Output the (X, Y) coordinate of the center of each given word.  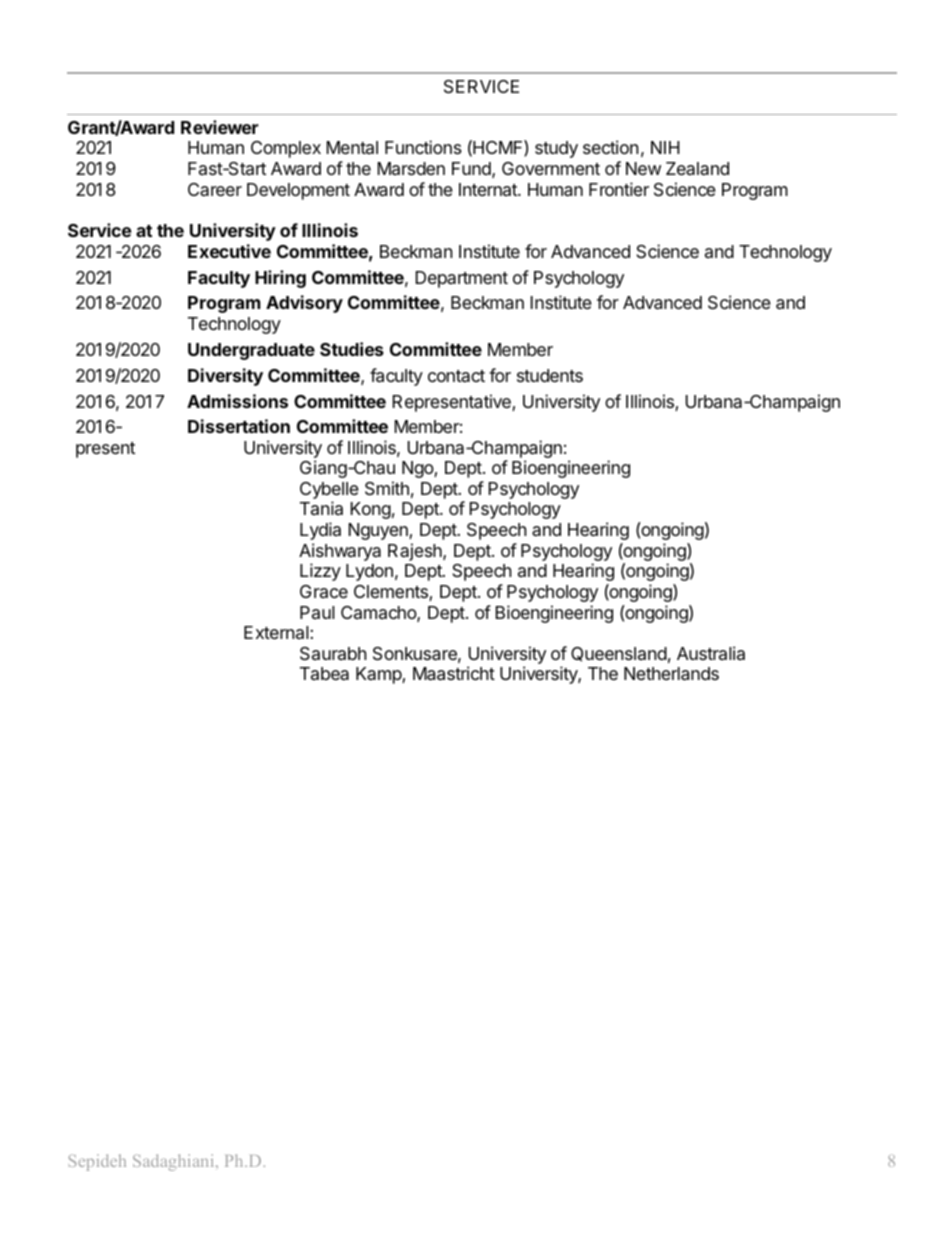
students (550, 375)
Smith (387, 488)
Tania (321, 508)
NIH (665, 147)
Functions (423, 147)
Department (462, 279)
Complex (286, 149)
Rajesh (416, 552)
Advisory (304, 304)
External (277, 632)
